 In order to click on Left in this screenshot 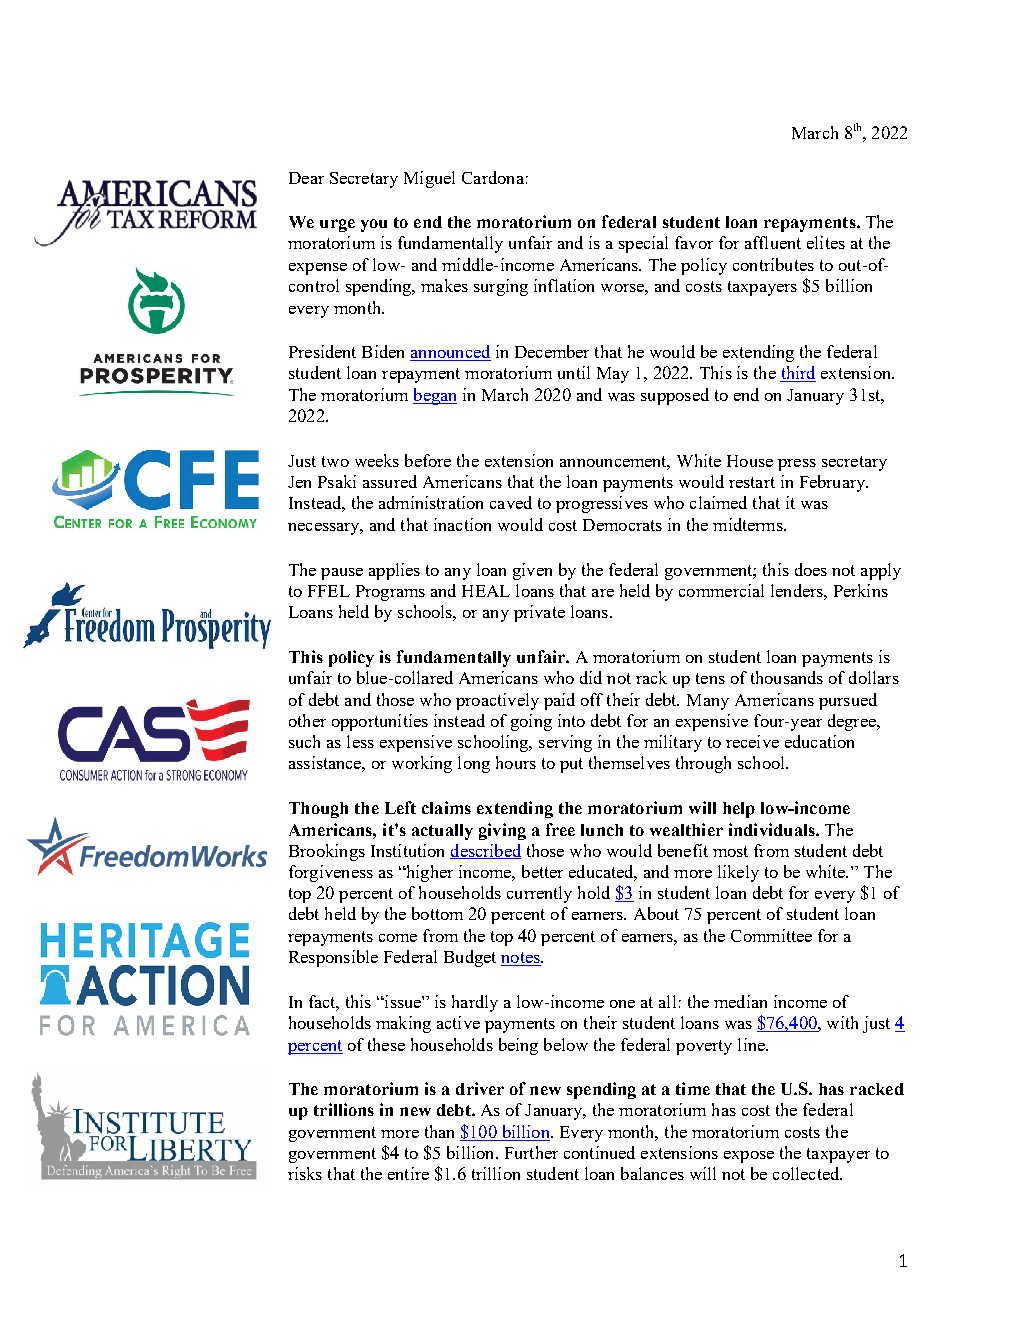, I will do `click(400, 807)`.
